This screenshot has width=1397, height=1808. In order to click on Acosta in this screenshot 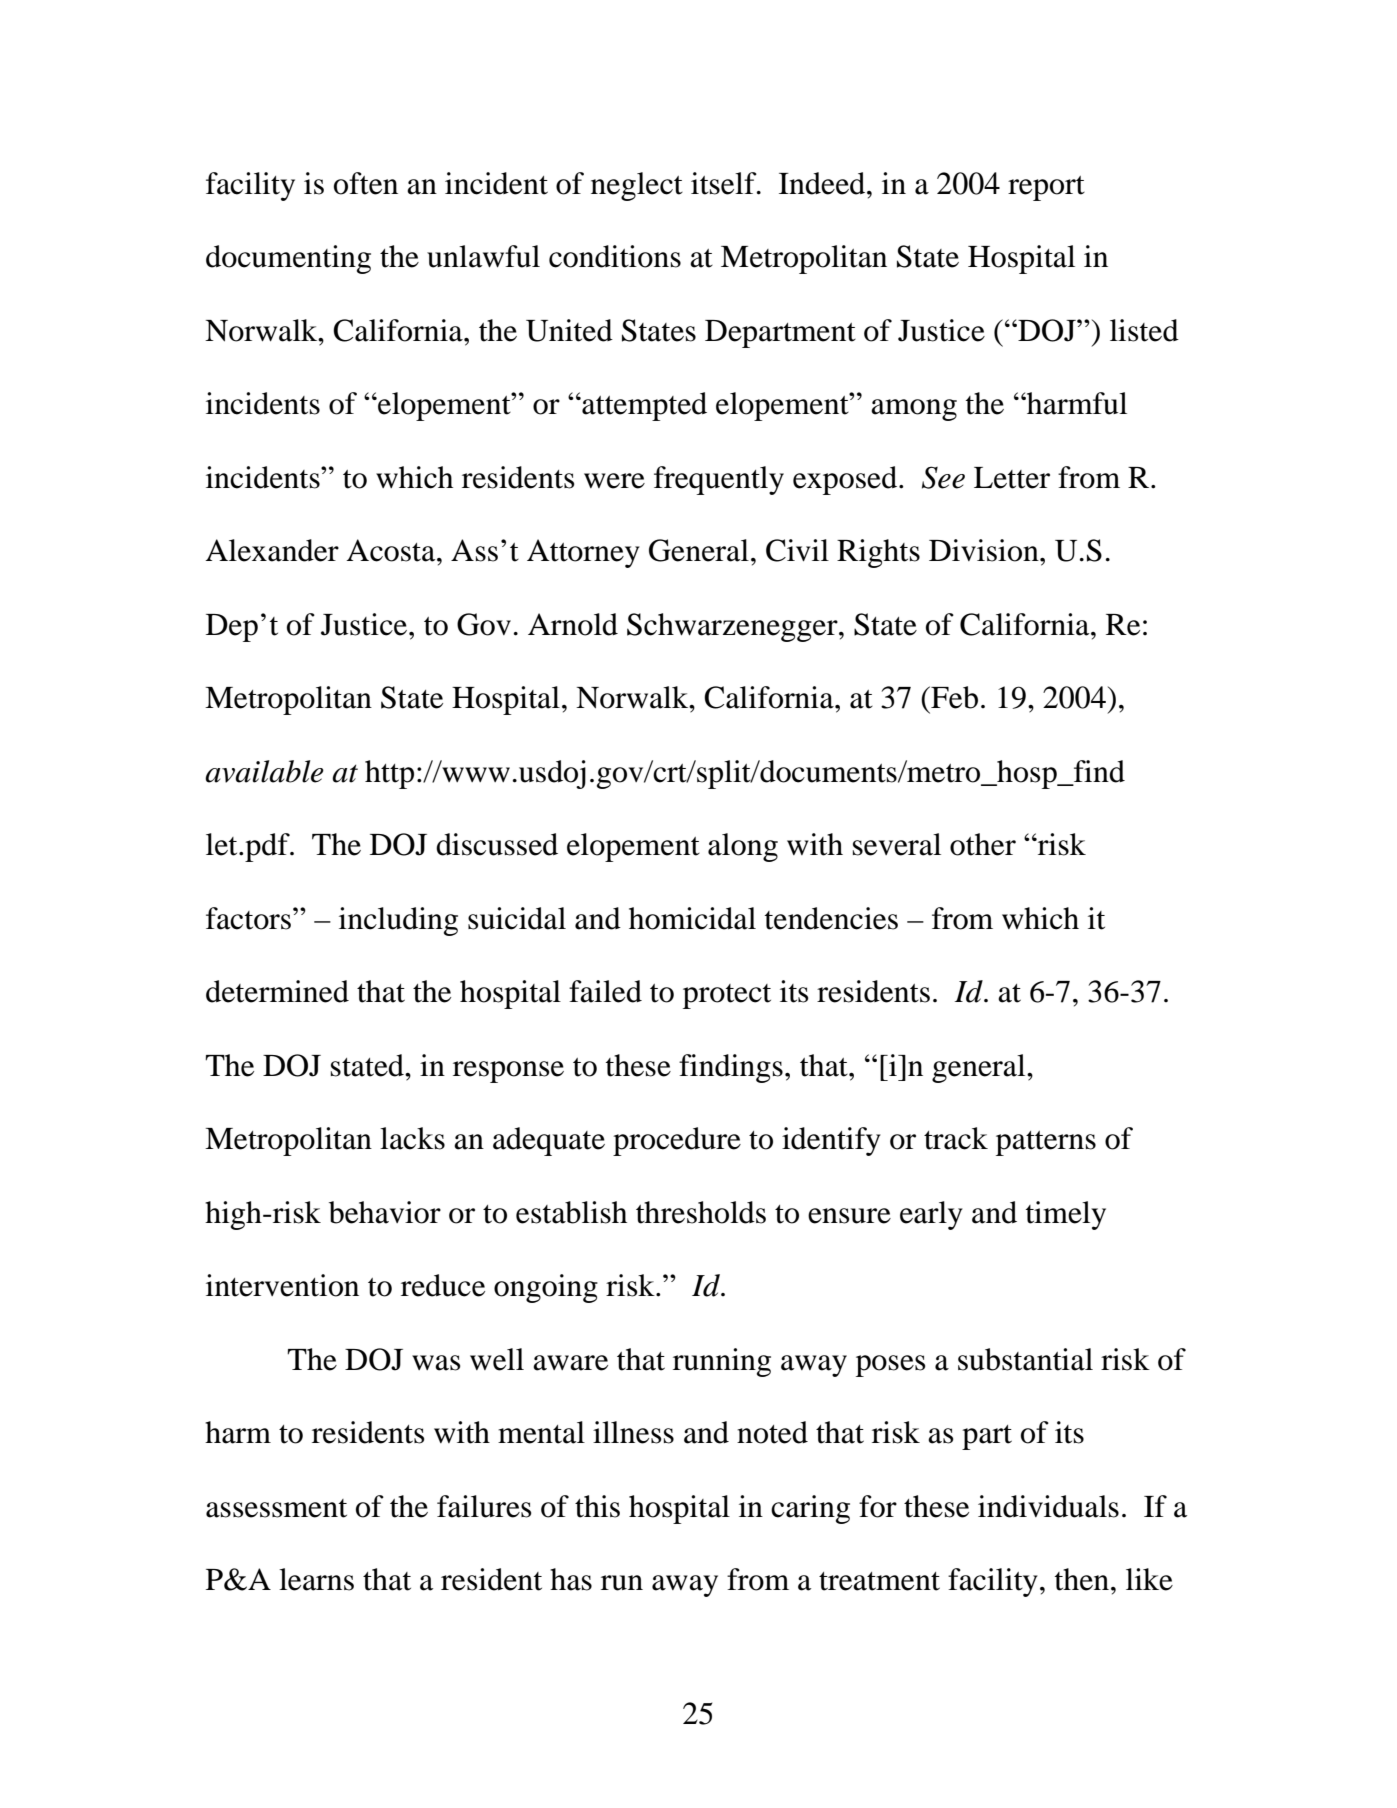, I will do `click(392, 550)`.
